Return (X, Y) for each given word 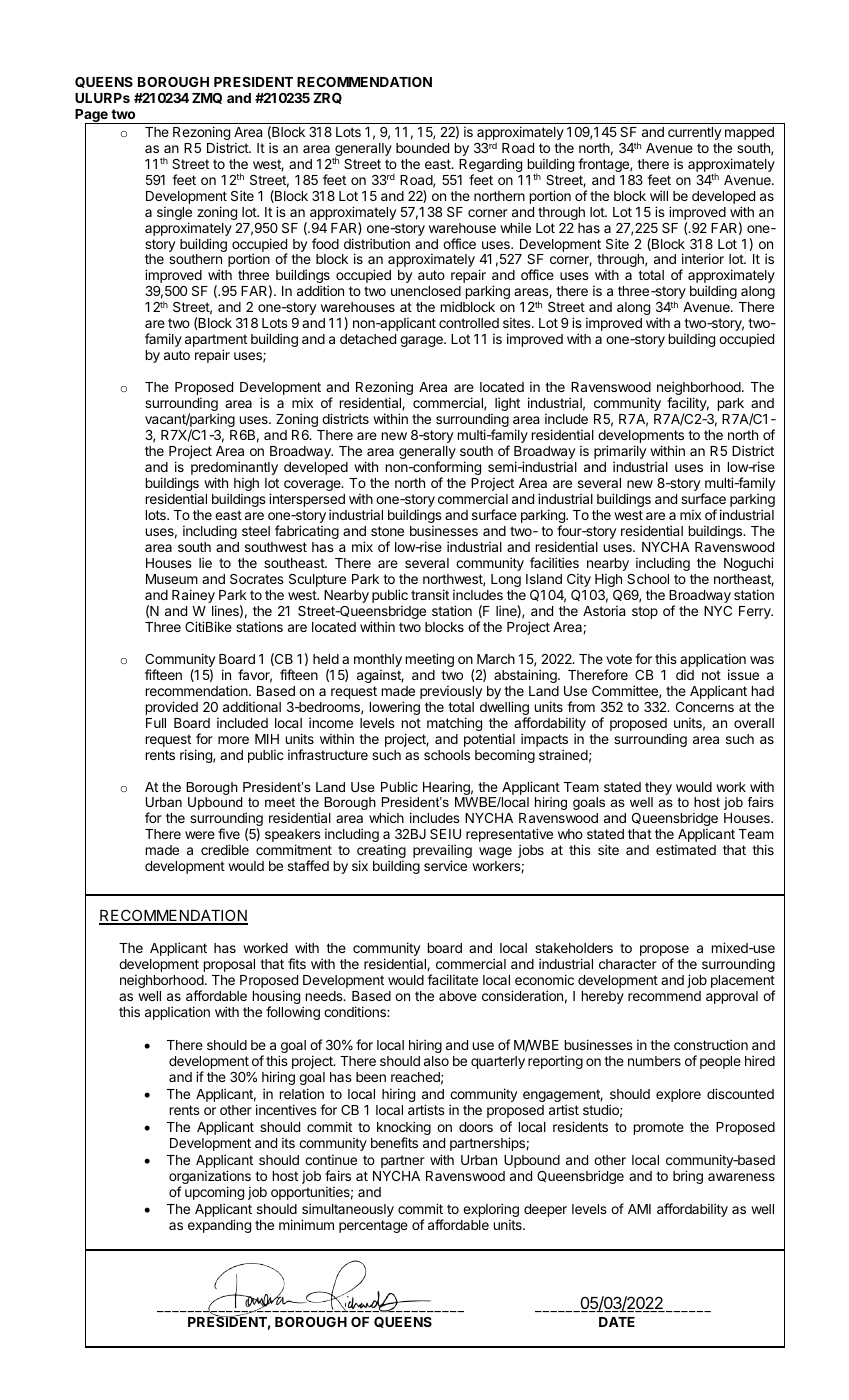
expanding (219, 1226)
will (659, 195)
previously (451, 692)
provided (172, 708)
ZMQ (207, 98)
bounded (422, 148)
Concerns (705, 707)
